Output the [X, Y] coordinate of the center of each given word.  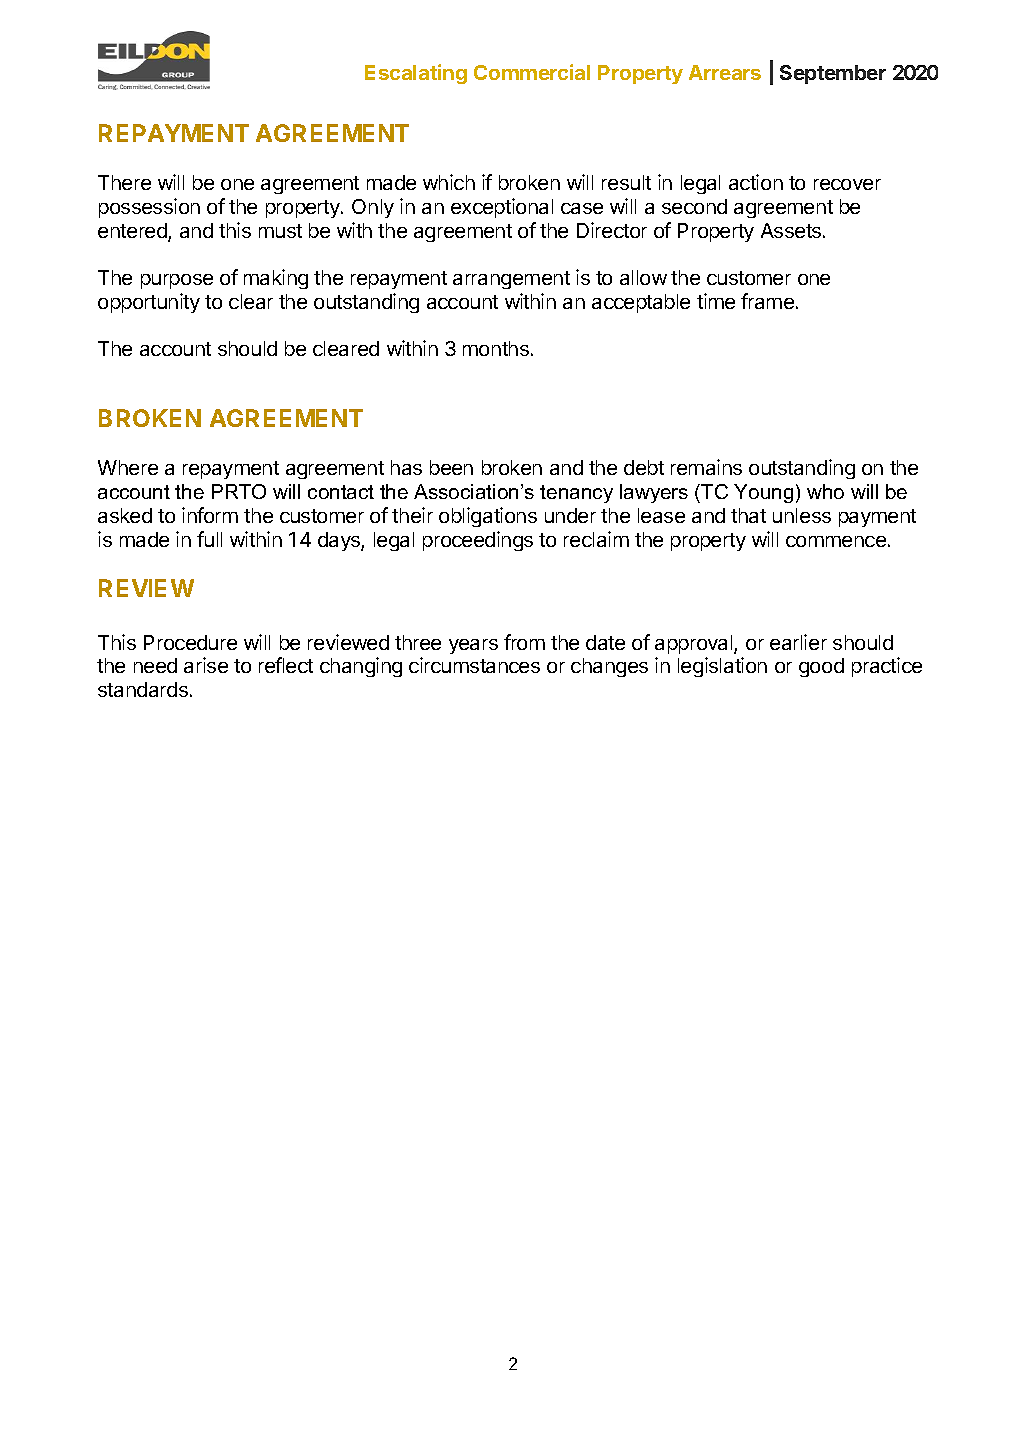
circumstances [474, 665]
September [833, 74]
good [821, 667]
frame [767, 301]
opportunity [149, 303]
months [496, 348]
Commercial [532, 72]
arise [206, 665]
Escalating [416, 74]
